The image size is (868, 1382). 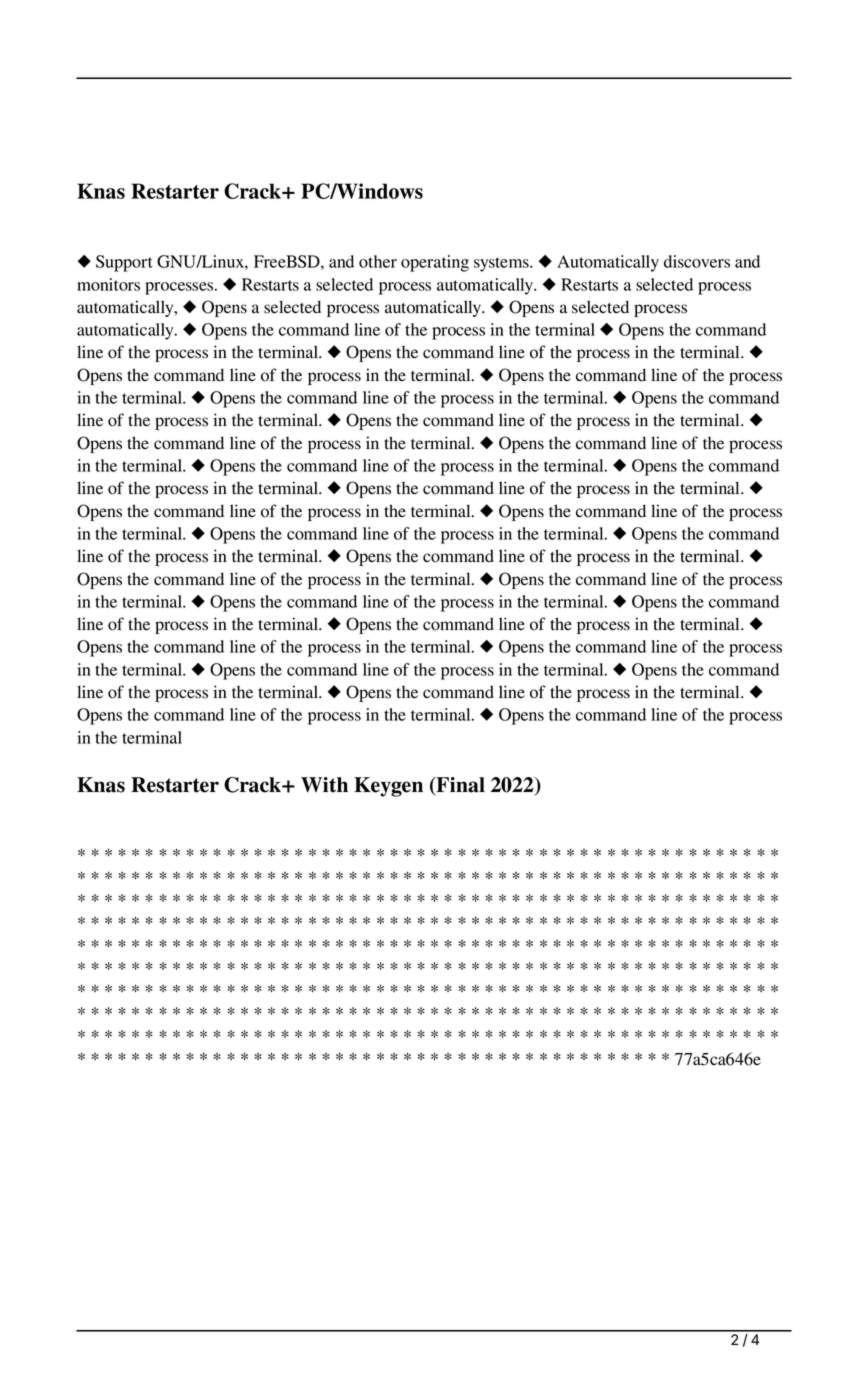 I want to click on Keygen, so click(x=388, y=787).
